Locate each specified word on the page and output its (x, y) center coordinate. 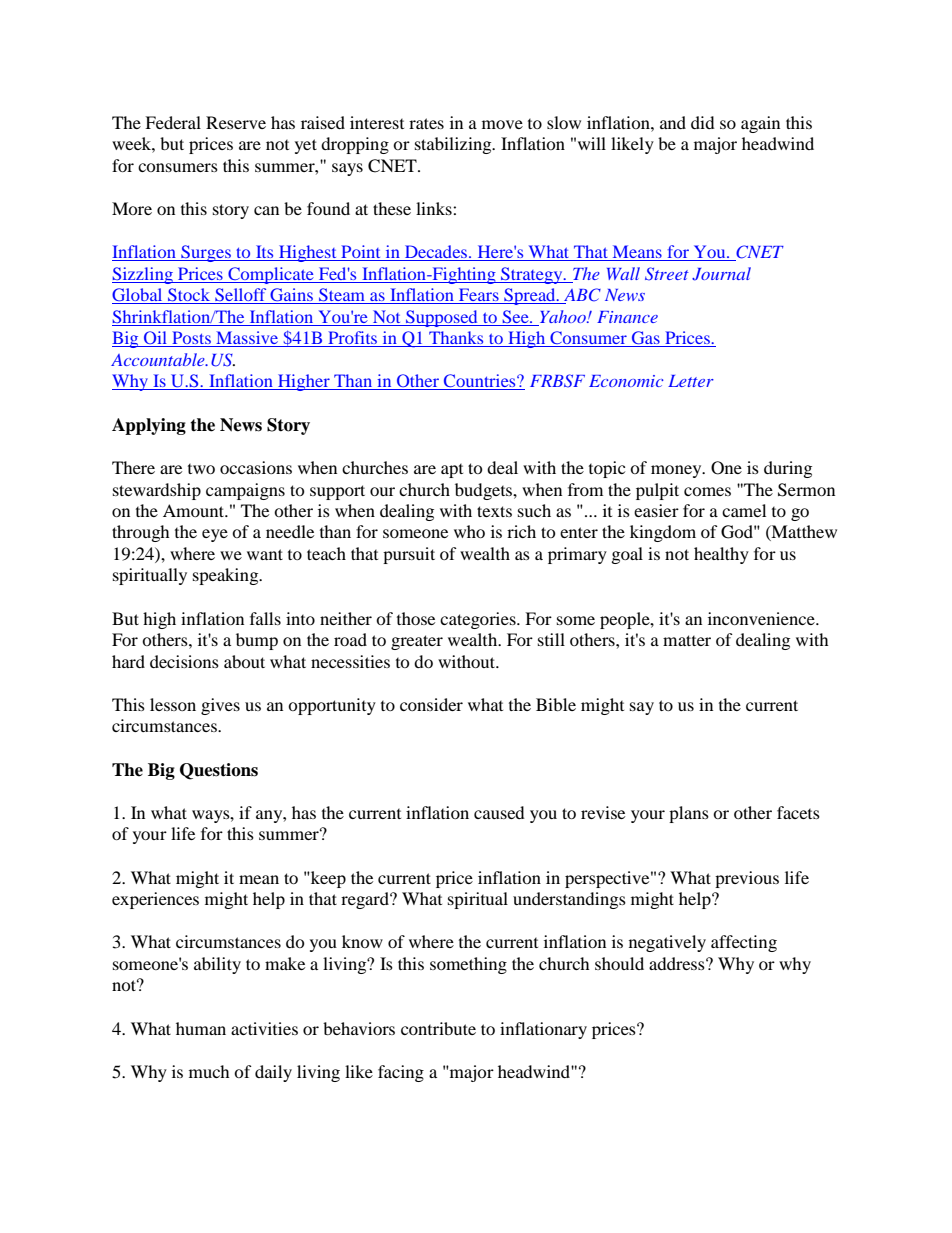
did (703, 122)
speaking (227, 576)
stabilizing (454, 145)
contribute (438, 1028)
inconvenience (762, 618)
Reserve (236, 122)
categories (479, 620)
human (201, 1028)
